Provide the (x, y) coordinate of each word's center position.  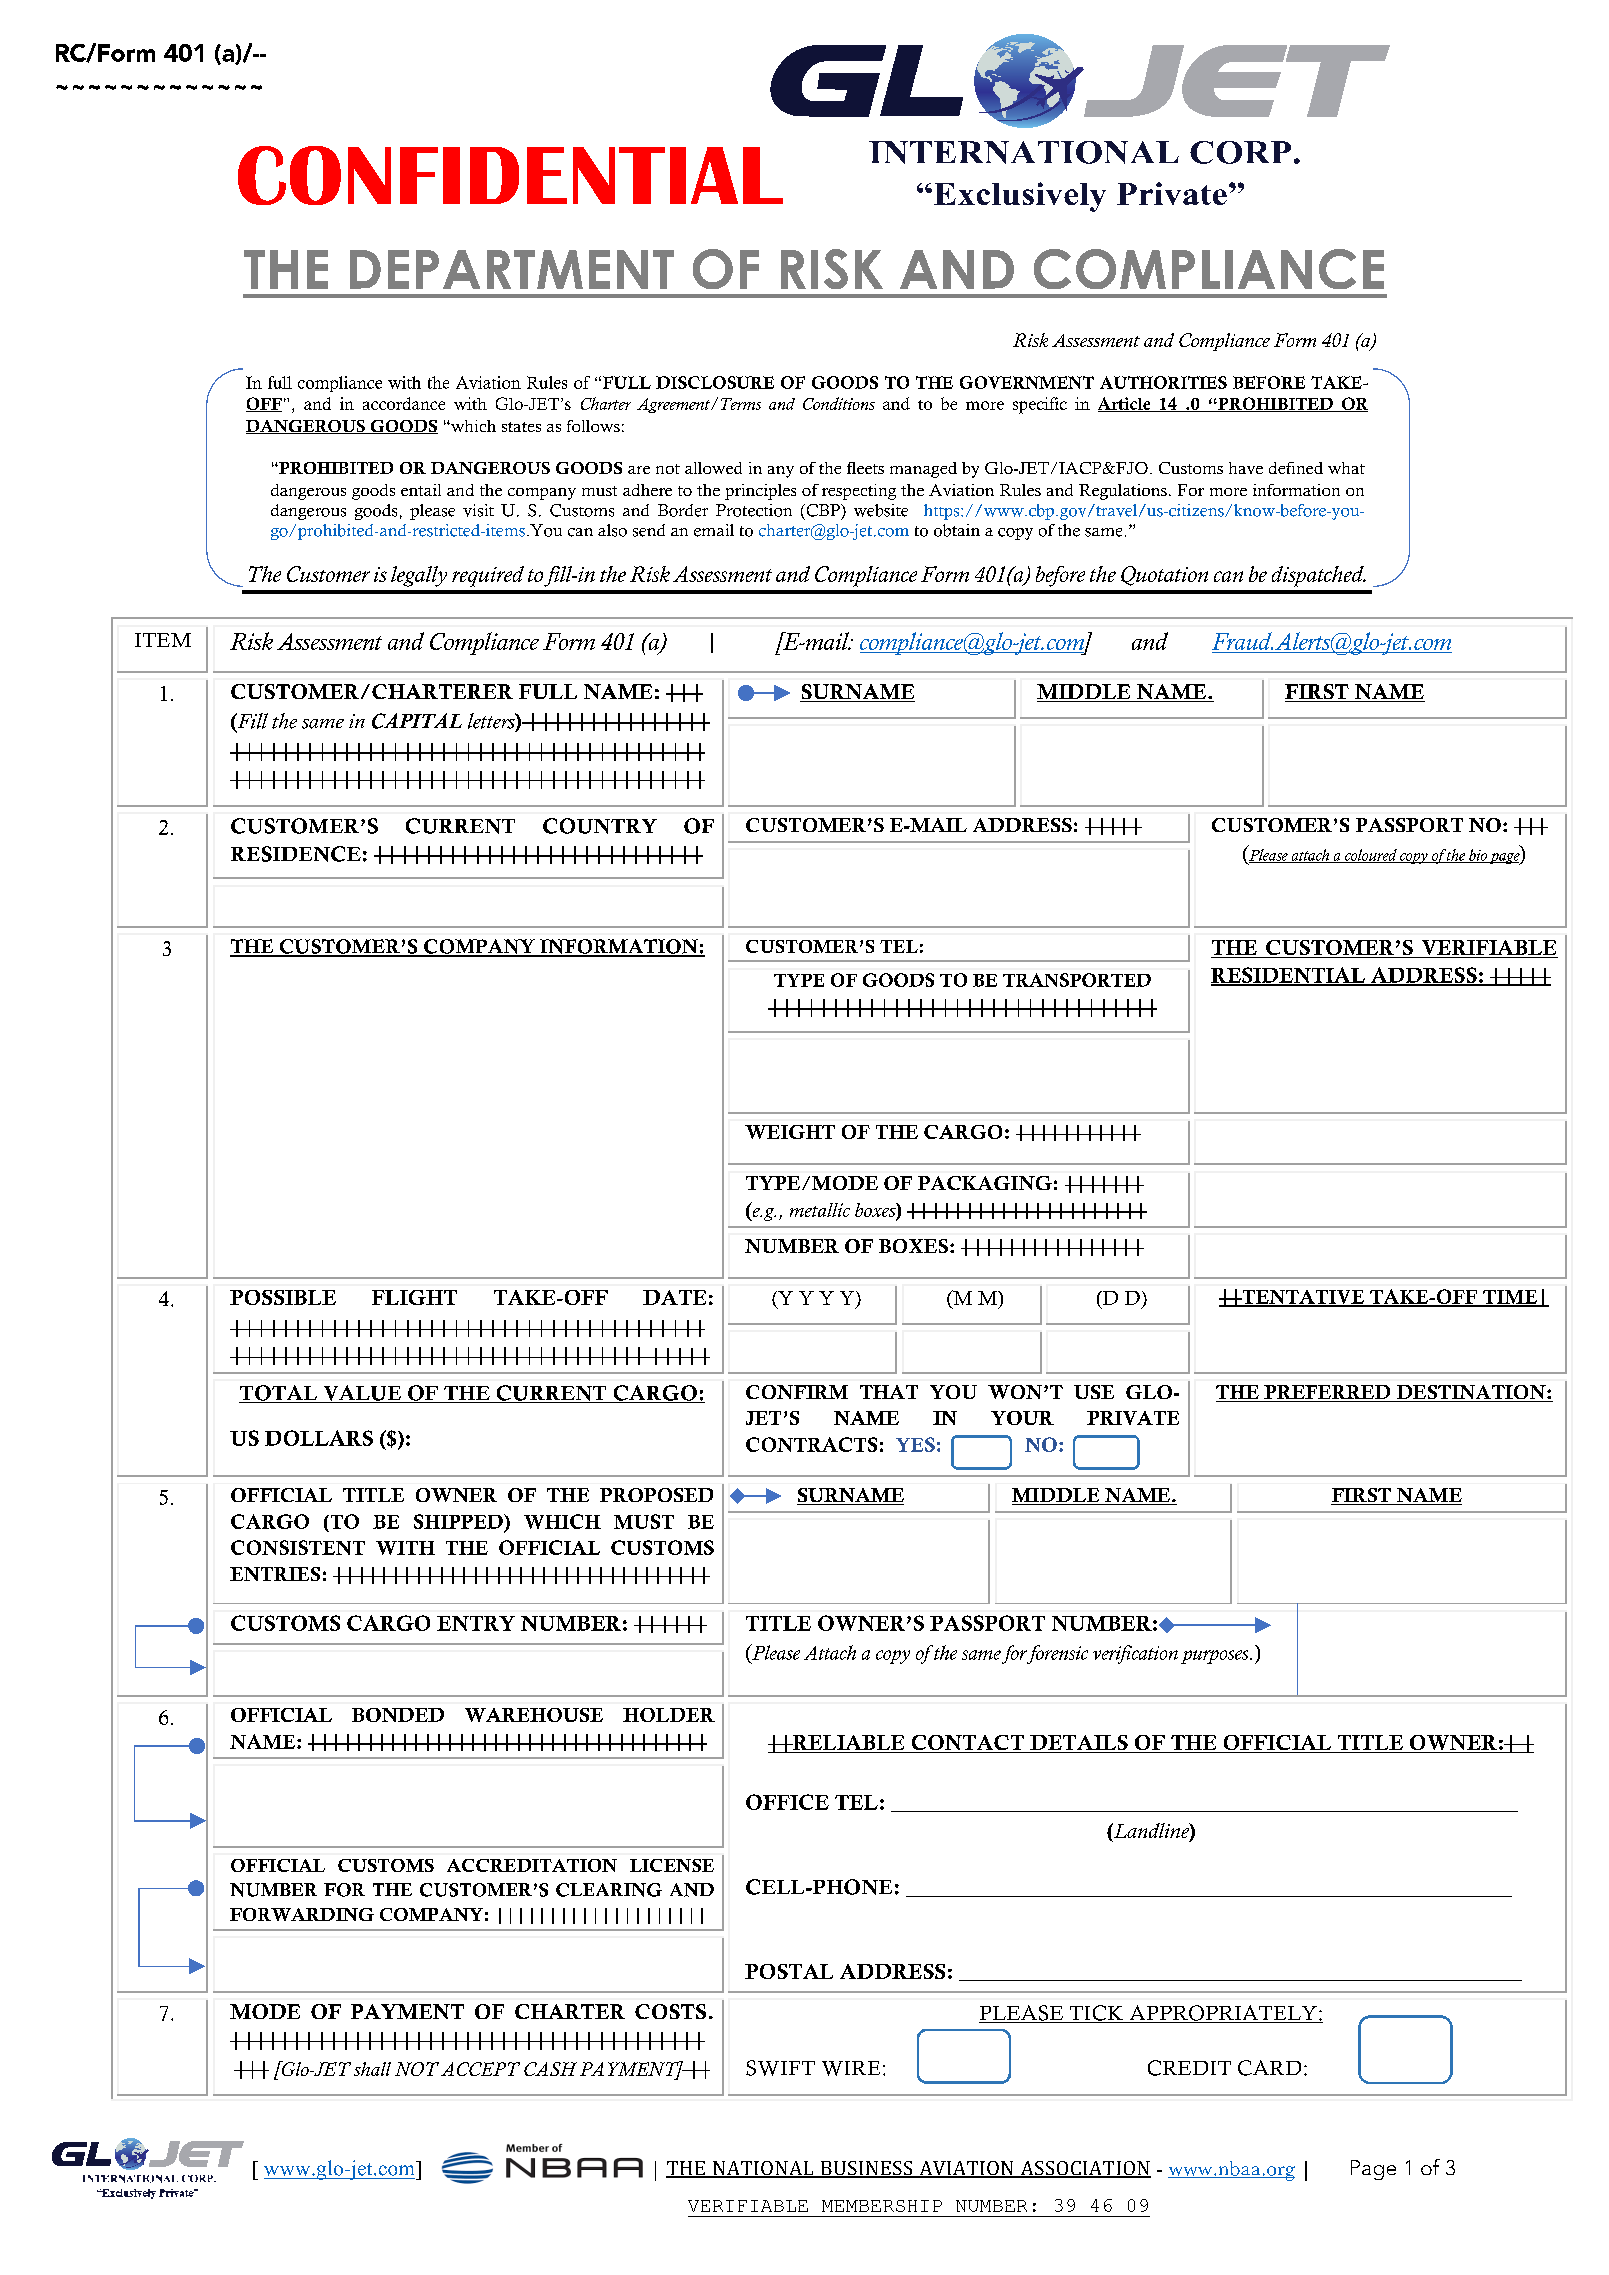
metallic (820, 1210)
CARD (1269, 2068)
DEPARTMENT (512, 269)
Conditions (839, 403)
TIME (1510, 1298)
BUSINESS (867, 2169)
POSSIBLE (283, 1297)
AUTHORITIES (1163, 382)
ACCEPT (480, 2069)
